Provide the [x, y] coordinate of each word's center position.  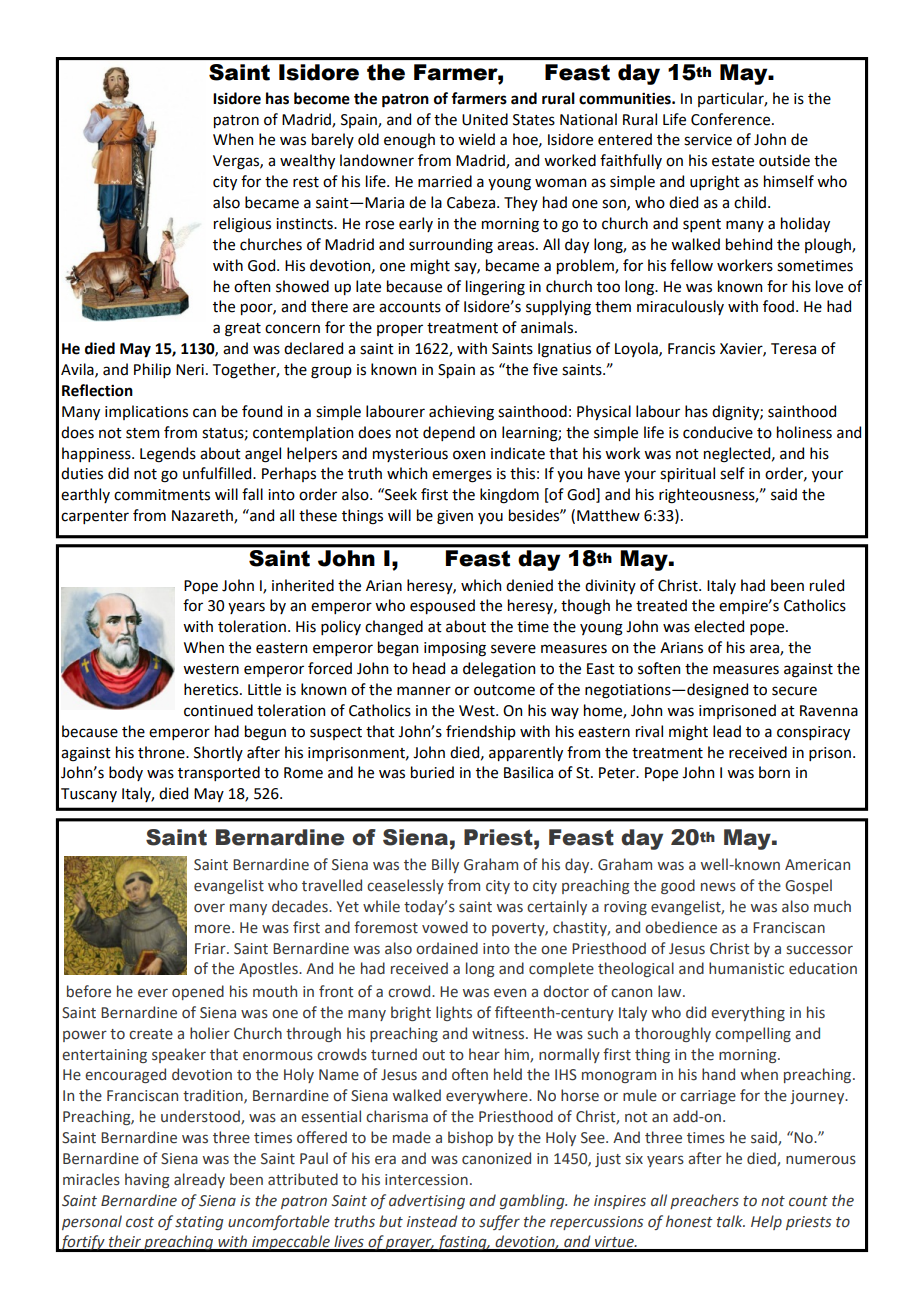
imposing [455, 649]
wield [476, 139]
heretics [212, 689]
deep [167, 226]
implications [146, 412]
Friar [211, 949]
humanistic [746, 968]
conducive [718, 432]
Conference [730, 119]
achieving [461, 413]
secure [794, 691]
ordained [447, 948]
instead [432, 1221]
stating [199, 1223]
